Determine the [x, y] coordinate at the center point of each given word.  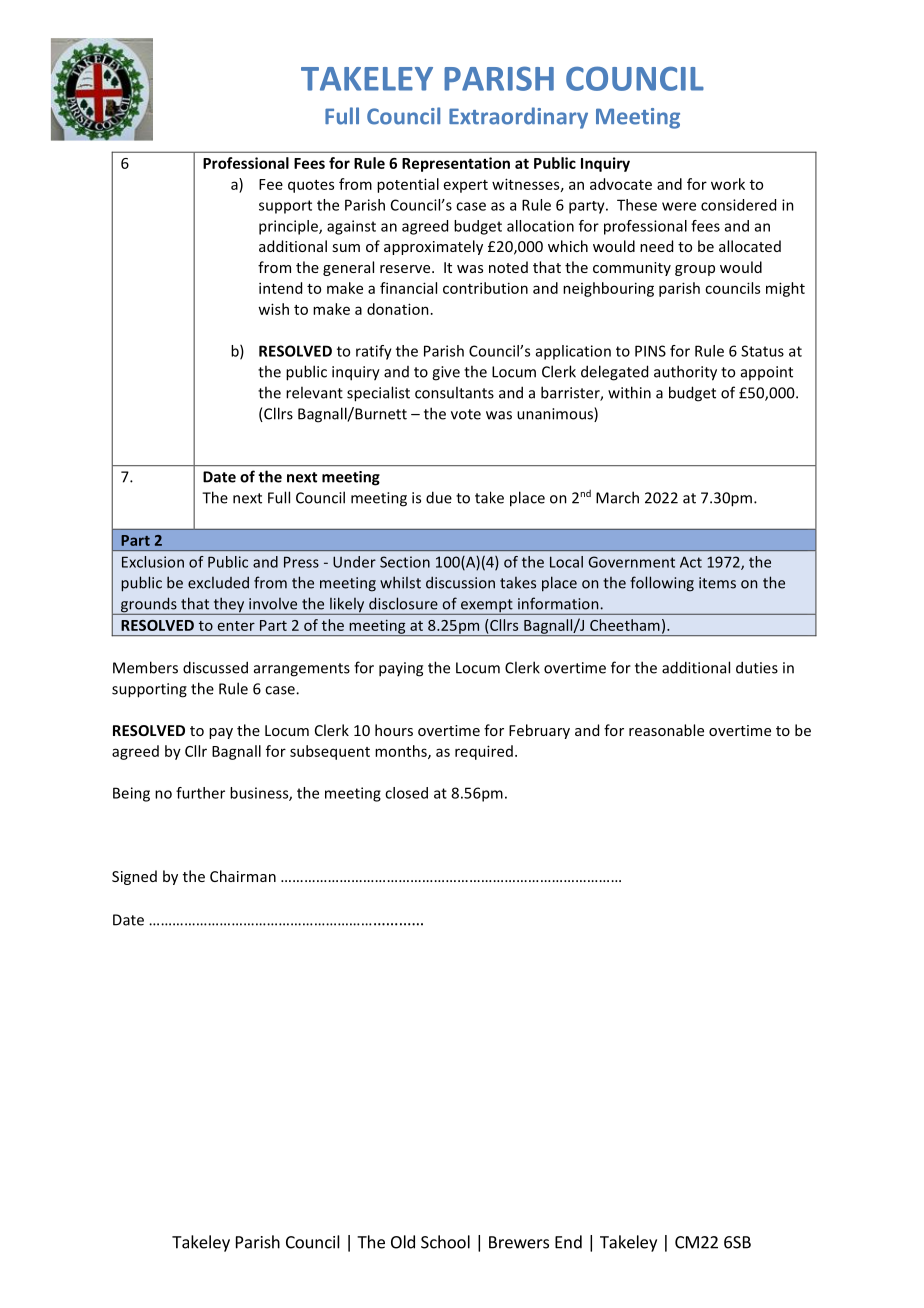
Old [403, 1242]
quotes [311, 186]
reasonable [666, 730]
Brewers [519, 1242]
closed [406, 793]
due [439, 497]
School [445, 1242]
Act [691, 562]
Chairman [243, 876]
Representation [456, 164]
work [728, 184]
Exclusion [153, 562]
